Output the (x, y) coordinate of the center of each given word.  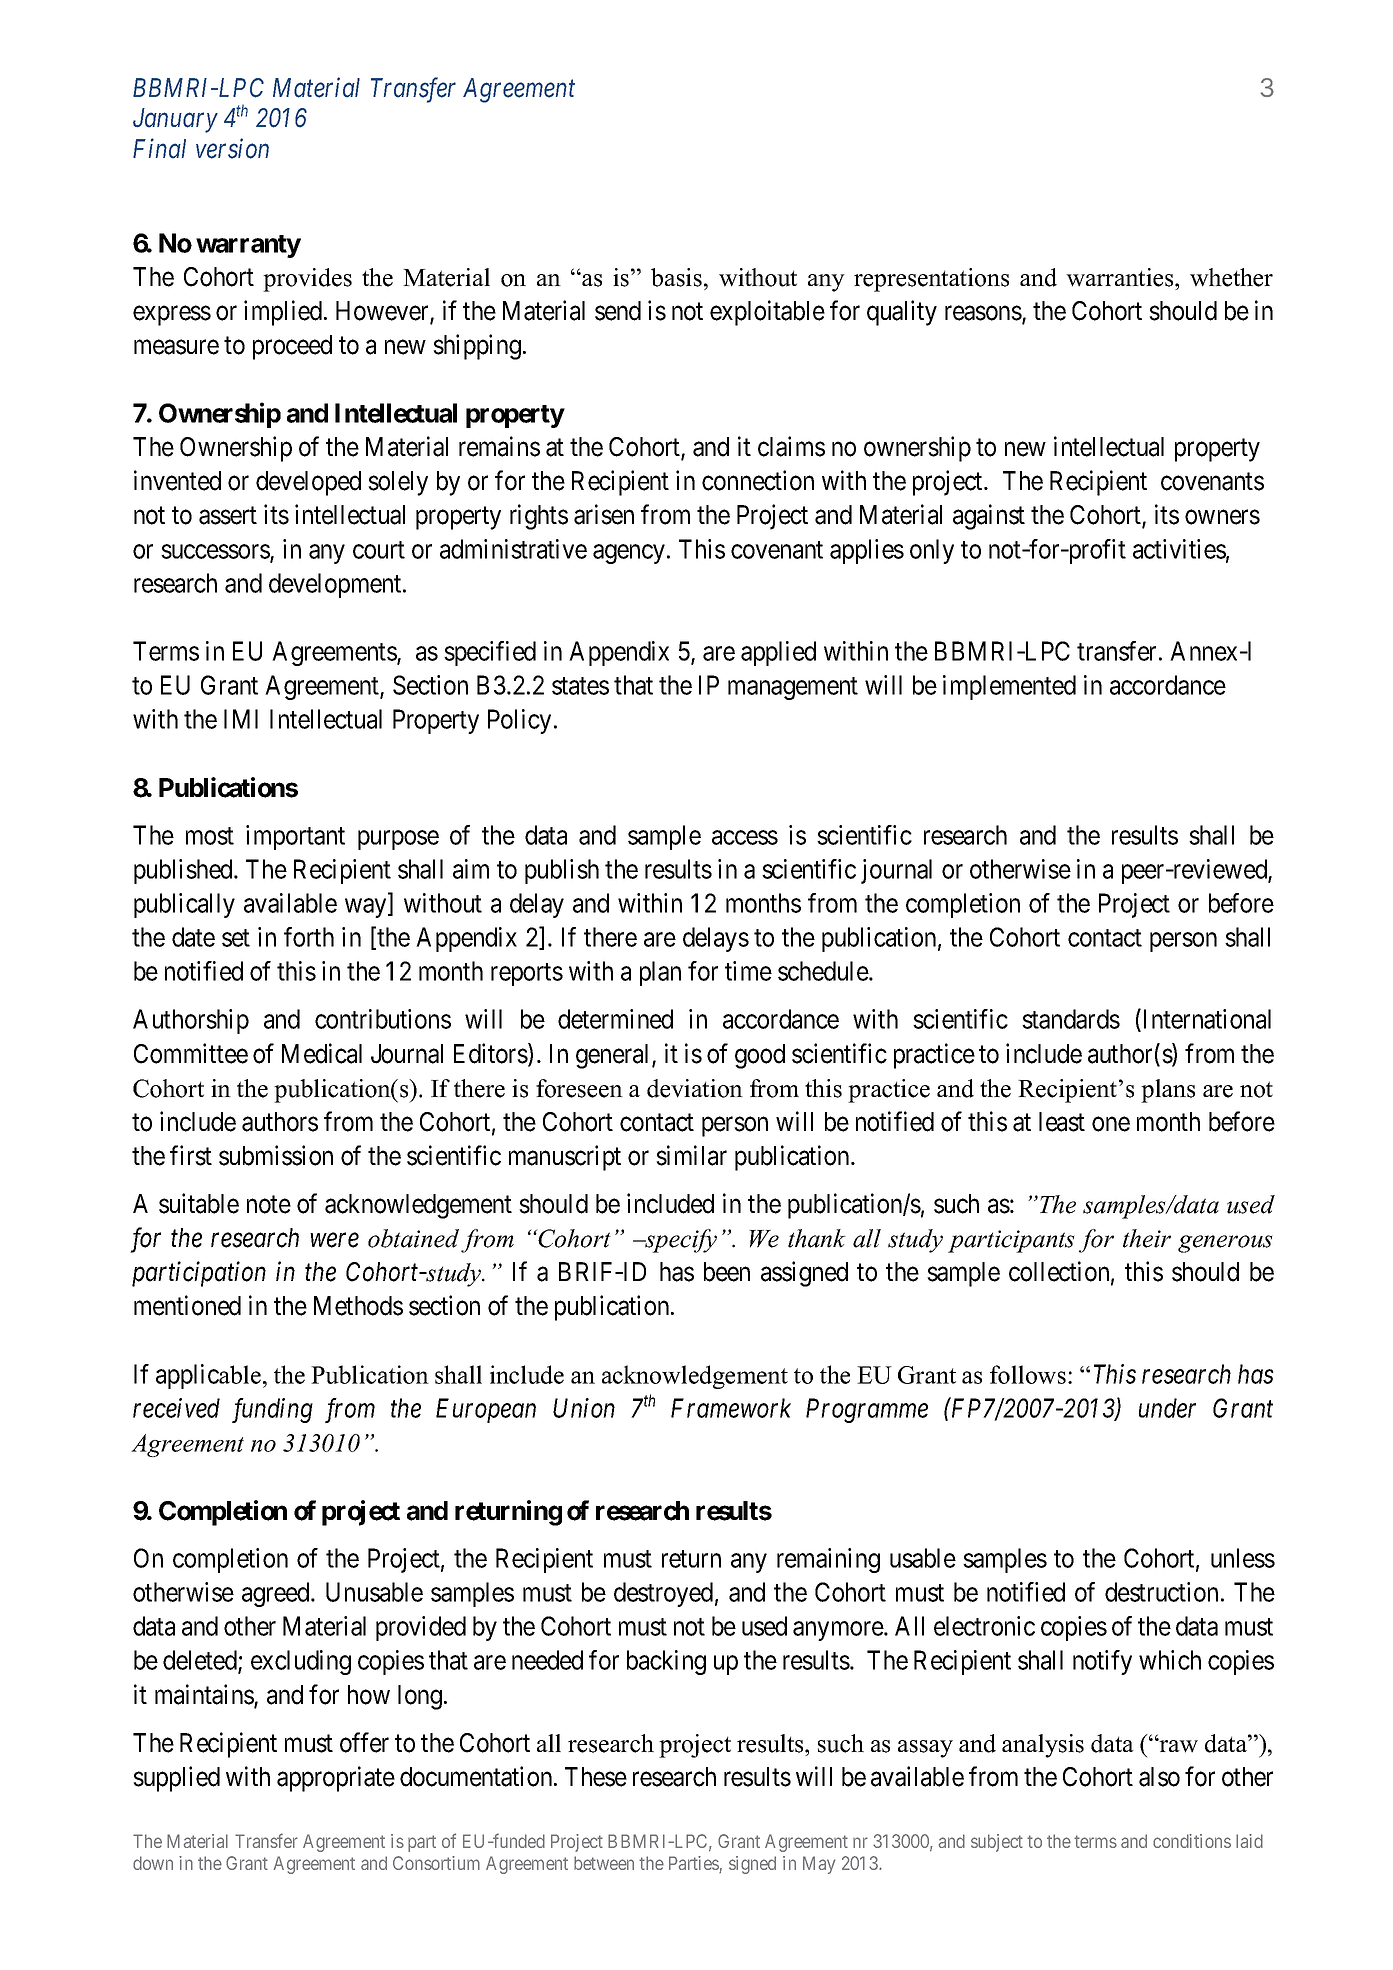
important (295, 837)
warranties (1121, 277)
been (727, 1272)
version (232, 149)
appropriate (336, 1779)
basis (676, 277)
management (793, 688)
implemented (1009, 687)
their (1147, 1238)
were (335, 1241)
